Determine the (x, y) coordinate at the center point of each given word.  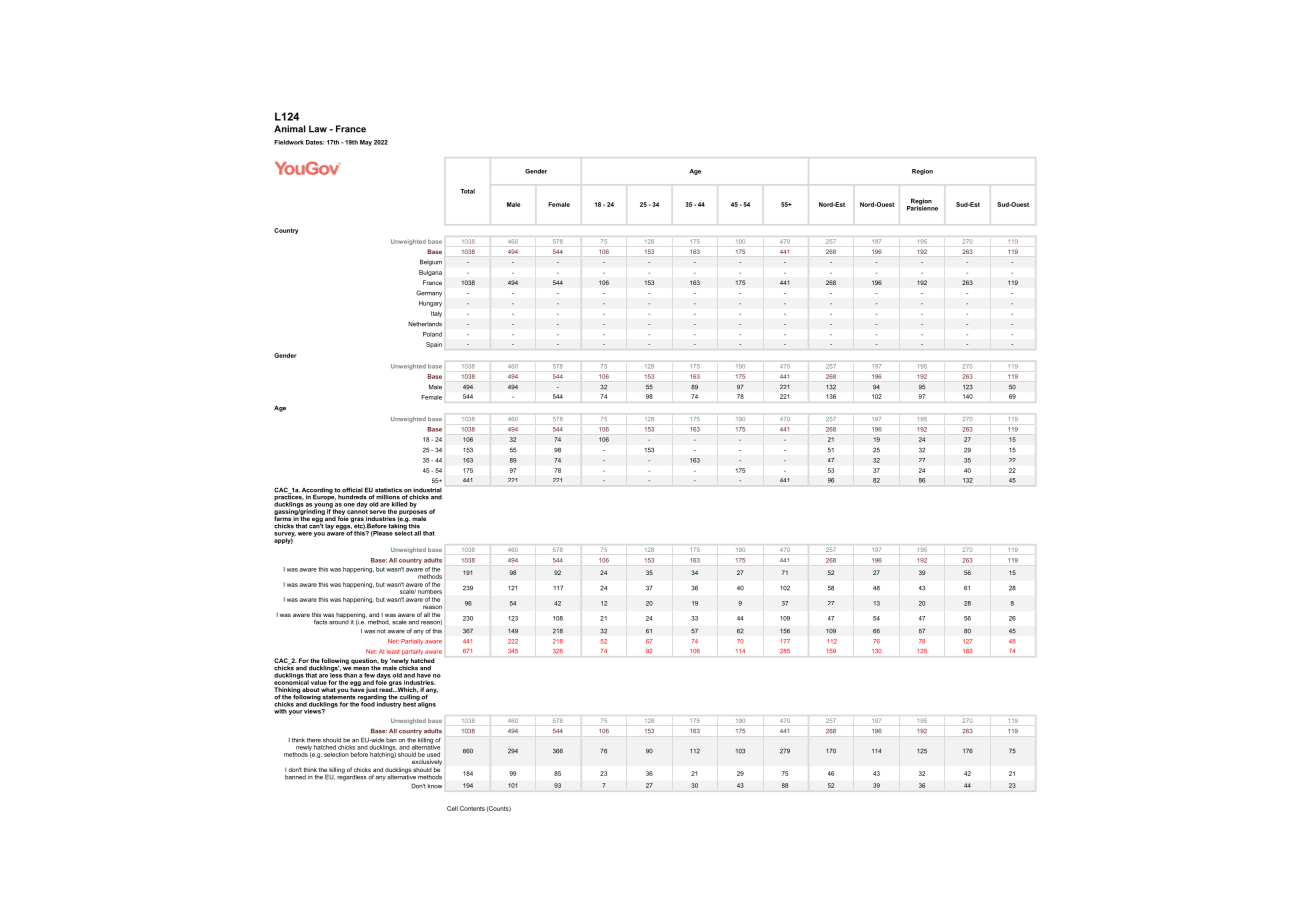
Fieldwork (289, 142)
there (314, 740)
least (393, 651)
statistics (387, 491)
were (305, 534)
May (366, 143)
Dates (315, 142)
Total (467, 191)
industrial (427, 491)
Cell (452, 808)
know (435, 786)
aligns (426, 703)
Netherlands (425, 324)
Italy (436, 314)
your (296, 712)
